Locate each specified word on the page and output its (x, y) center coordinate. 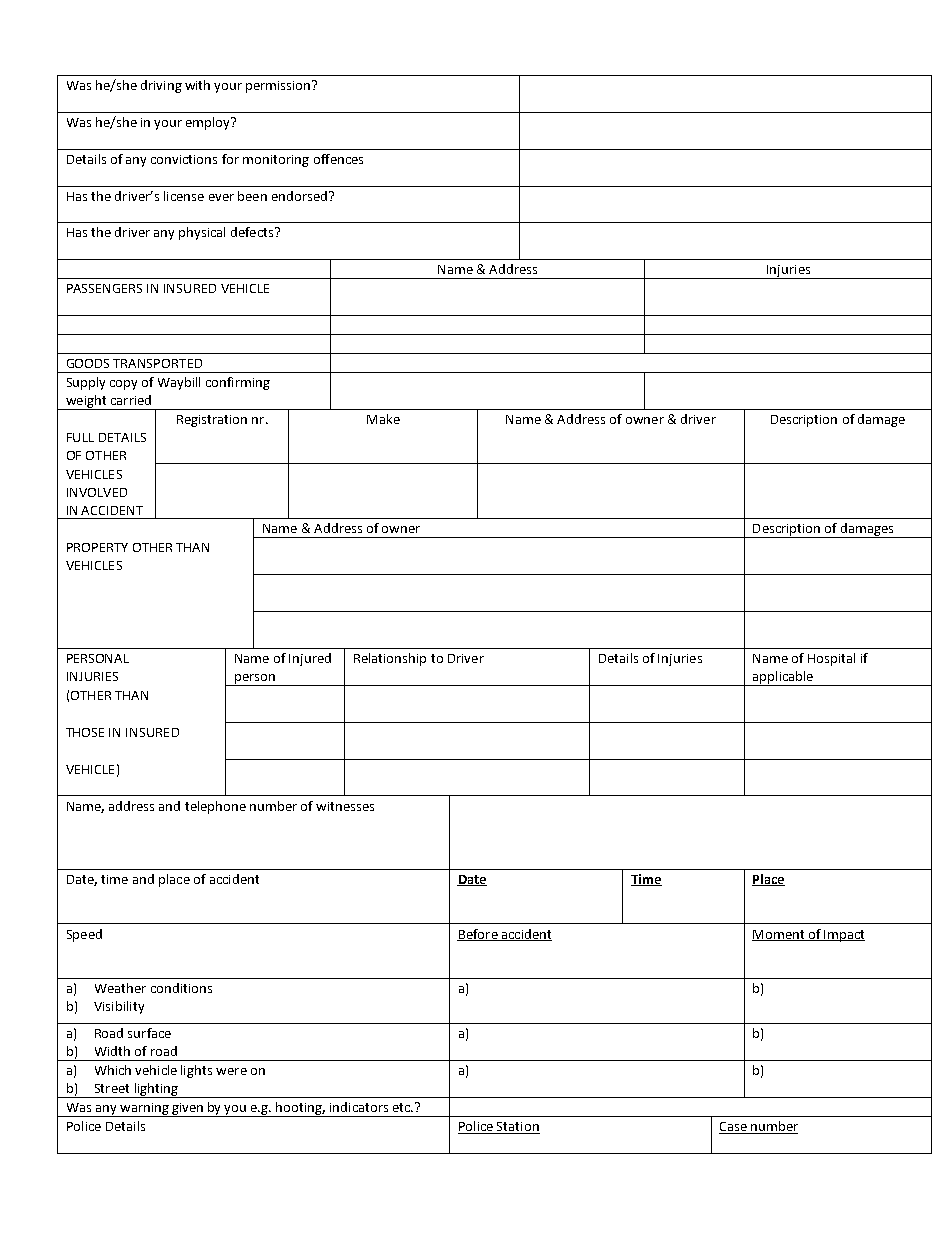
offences (338, 159)
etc (402, 1107)
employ (209, 123)
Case (734, 1128)
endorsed (299, 196)
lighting (156, 1090)
